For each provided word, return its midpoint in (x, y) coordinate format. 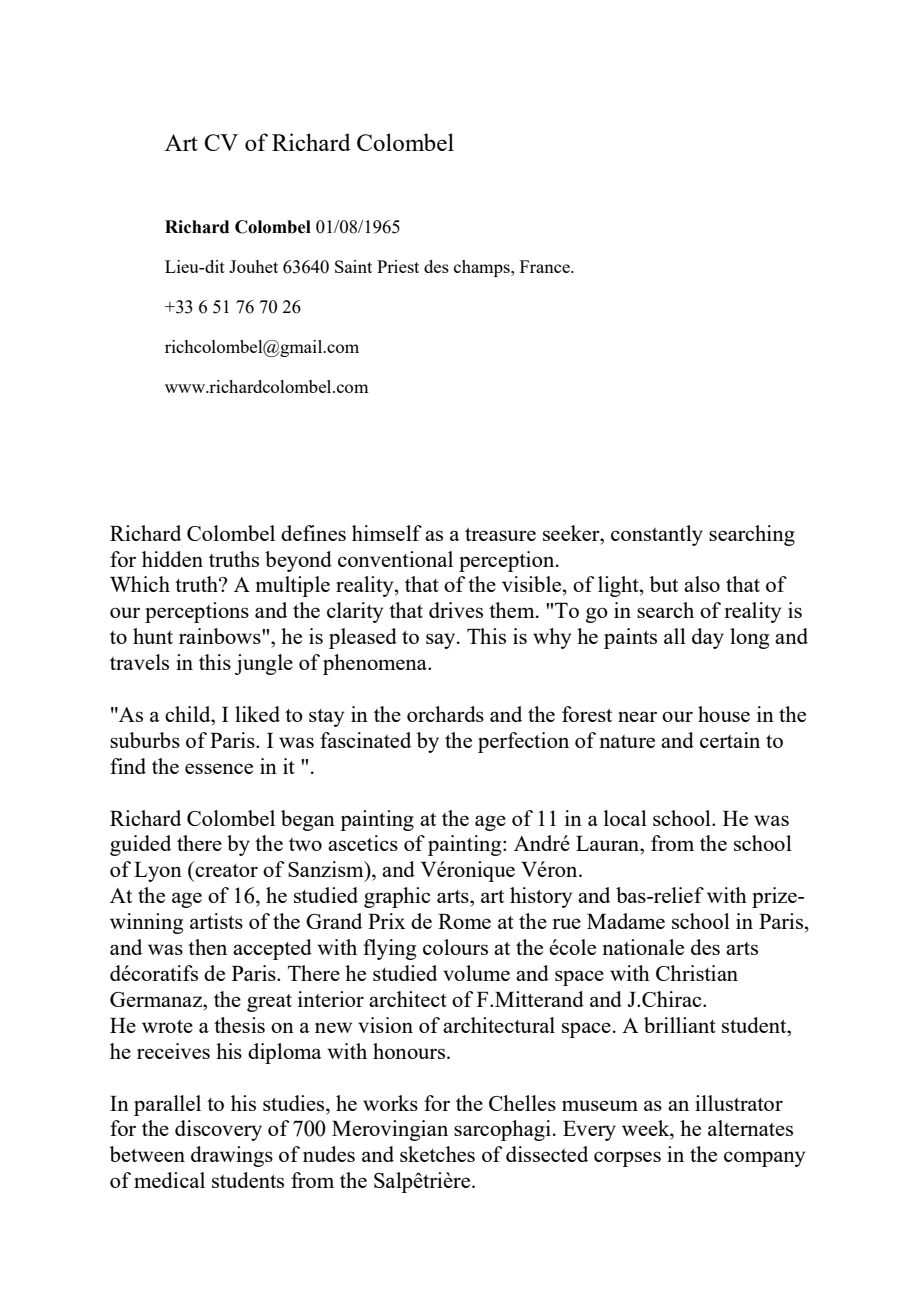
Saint (353, 266)
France (546, 266)
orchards (445, 714)
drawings (232, 1156)
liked (257, 714)
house (724, 714)
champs (483, 268)
